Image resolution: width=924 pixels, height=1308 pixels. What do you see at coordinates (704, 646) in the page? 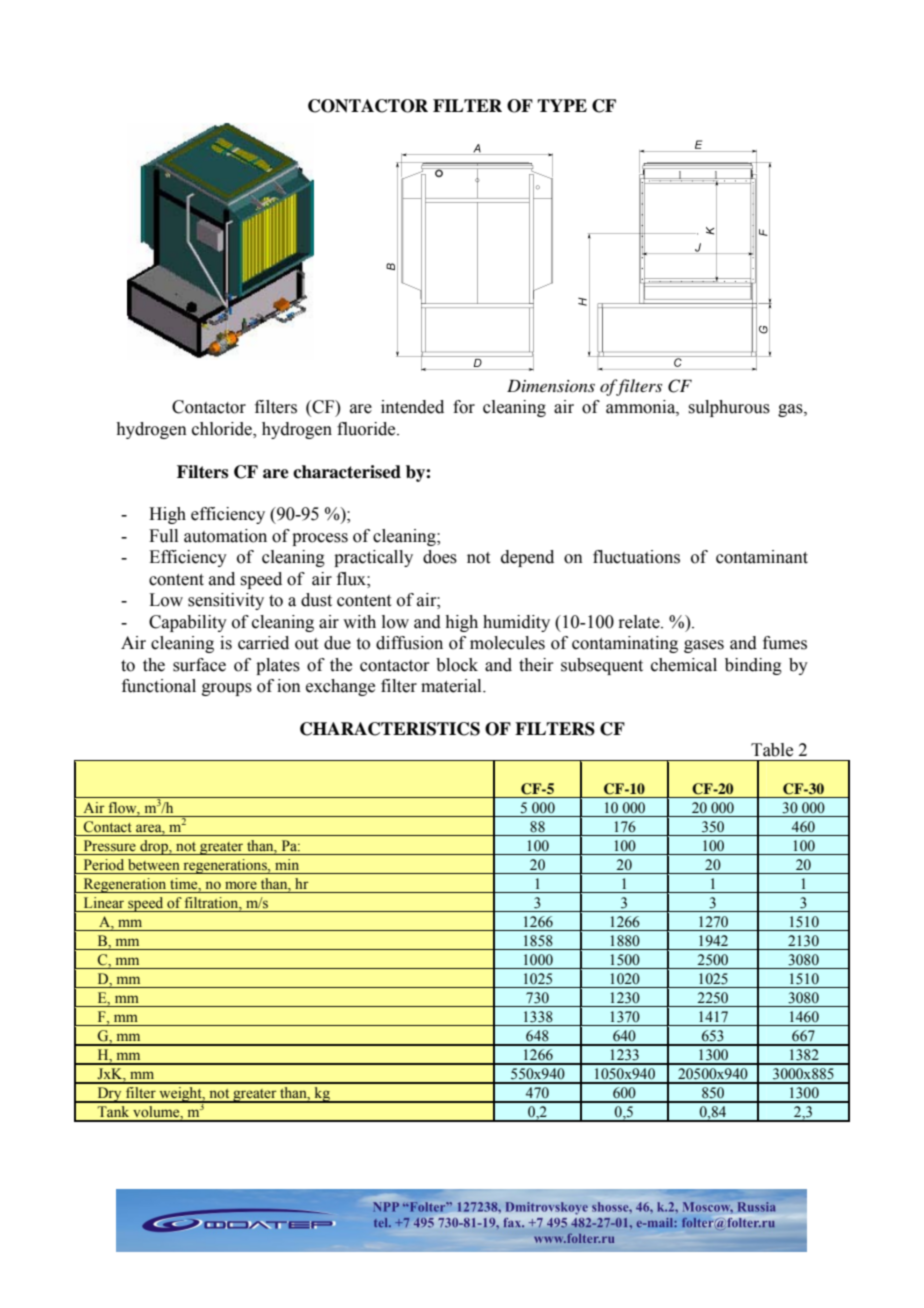
I see `gases` at bounding box center [704, 646].
